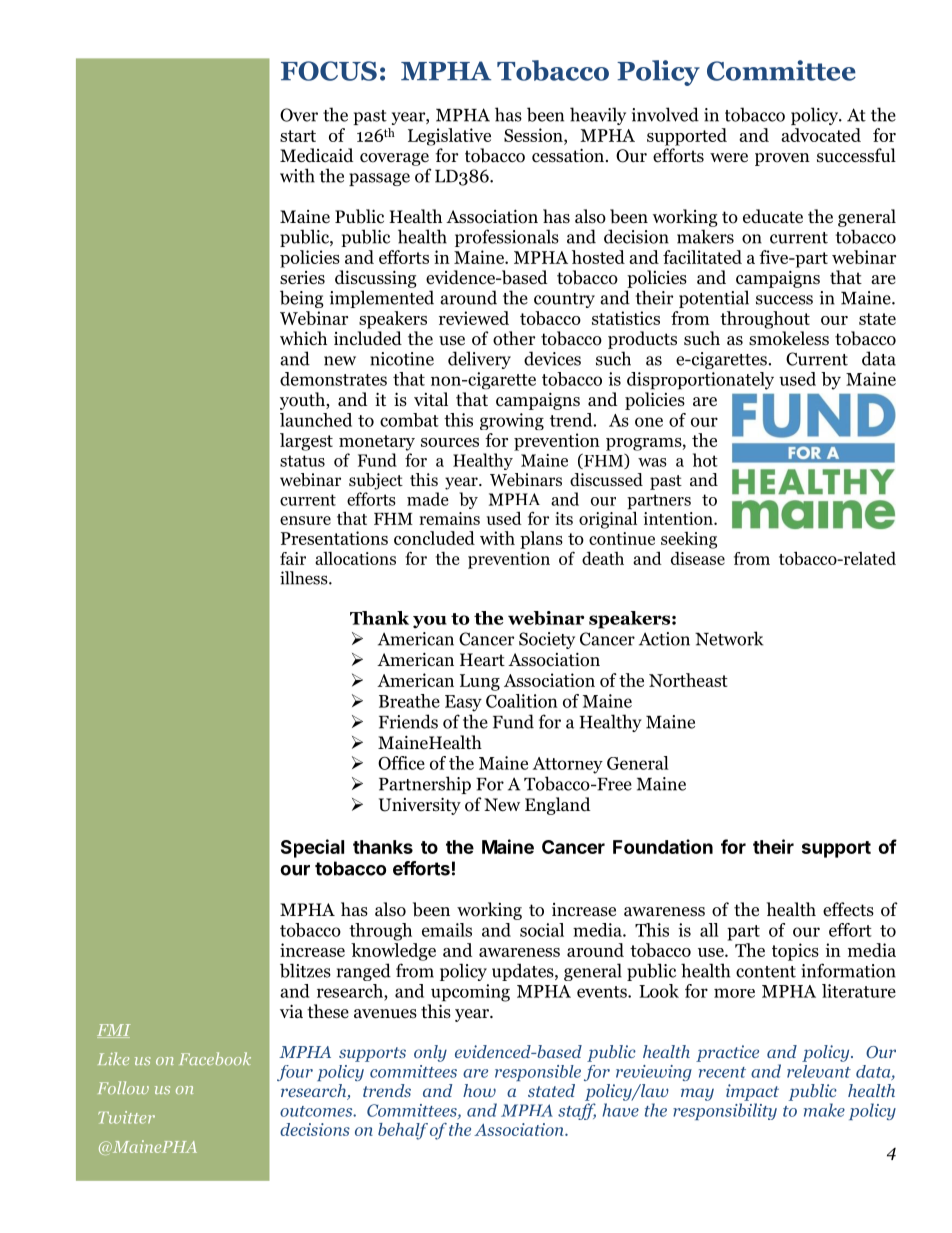  I want to click on advocated, so click(821, 135).
